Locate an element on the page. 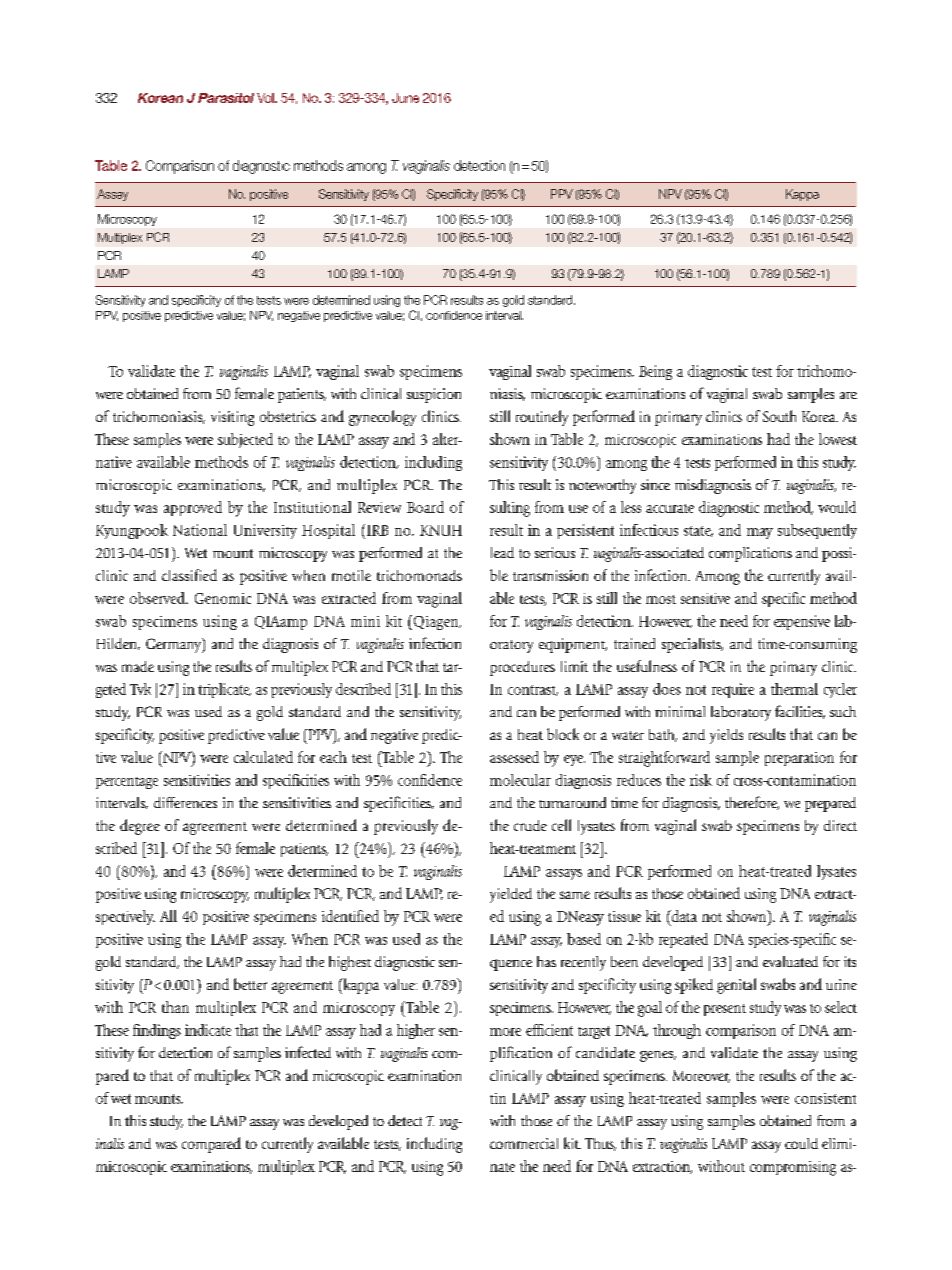 The width and height of the document is (952, 1270). yielded is located at coordinates (511, 895).
